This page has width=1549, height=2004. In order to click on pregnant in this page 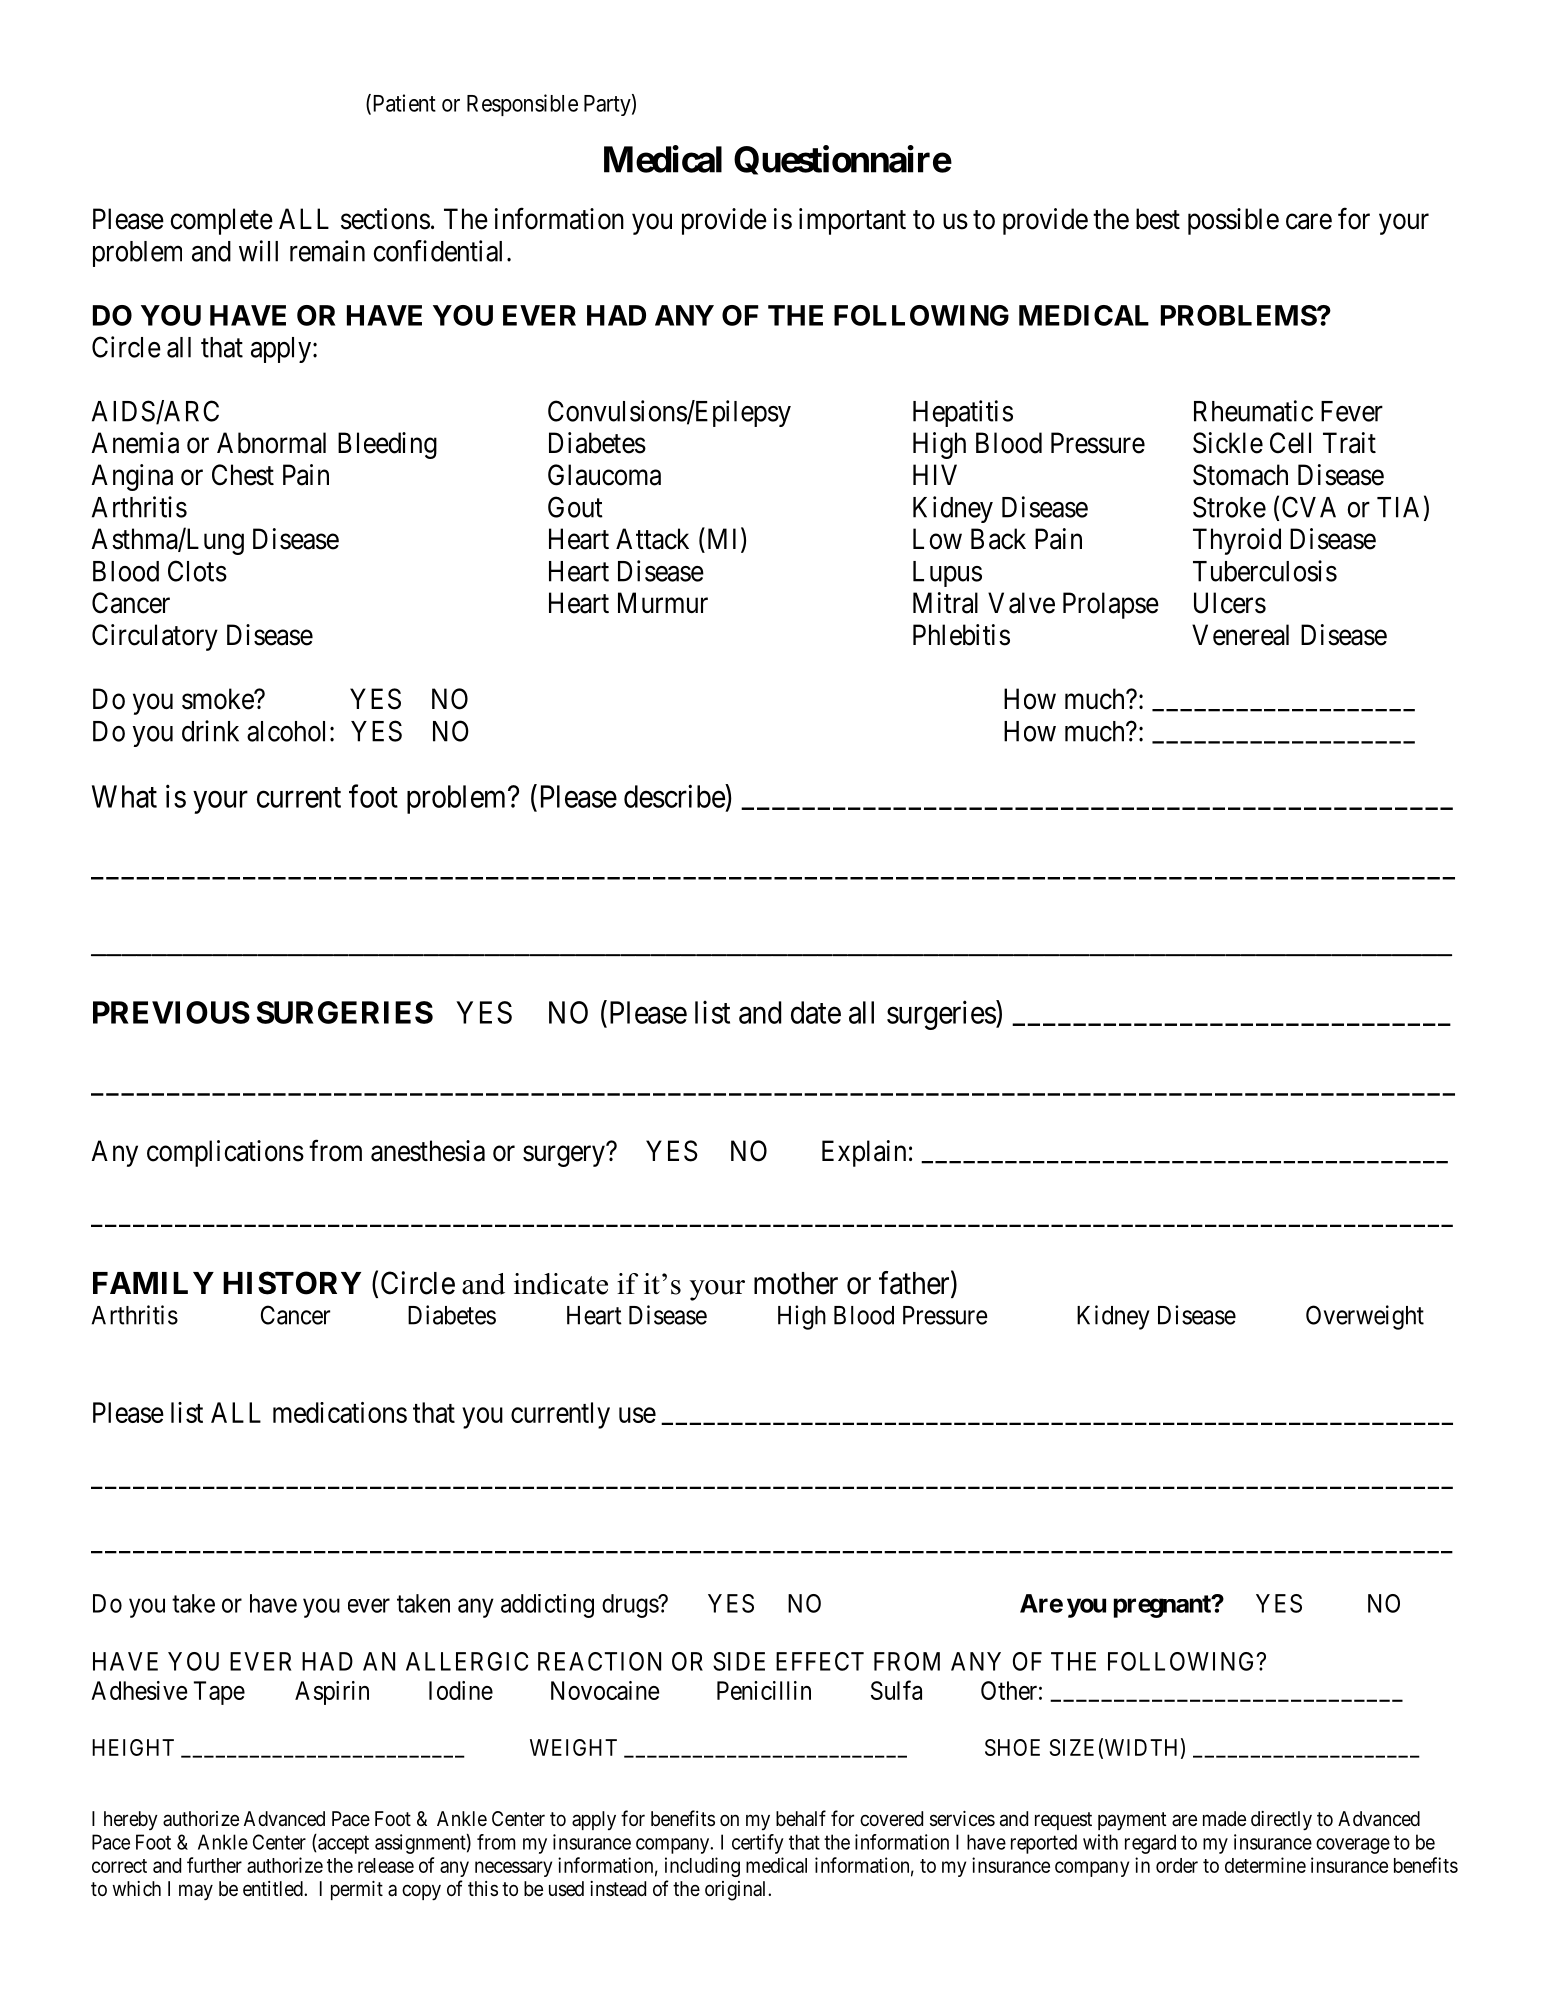, I will do `click(1163, 1606)`.
